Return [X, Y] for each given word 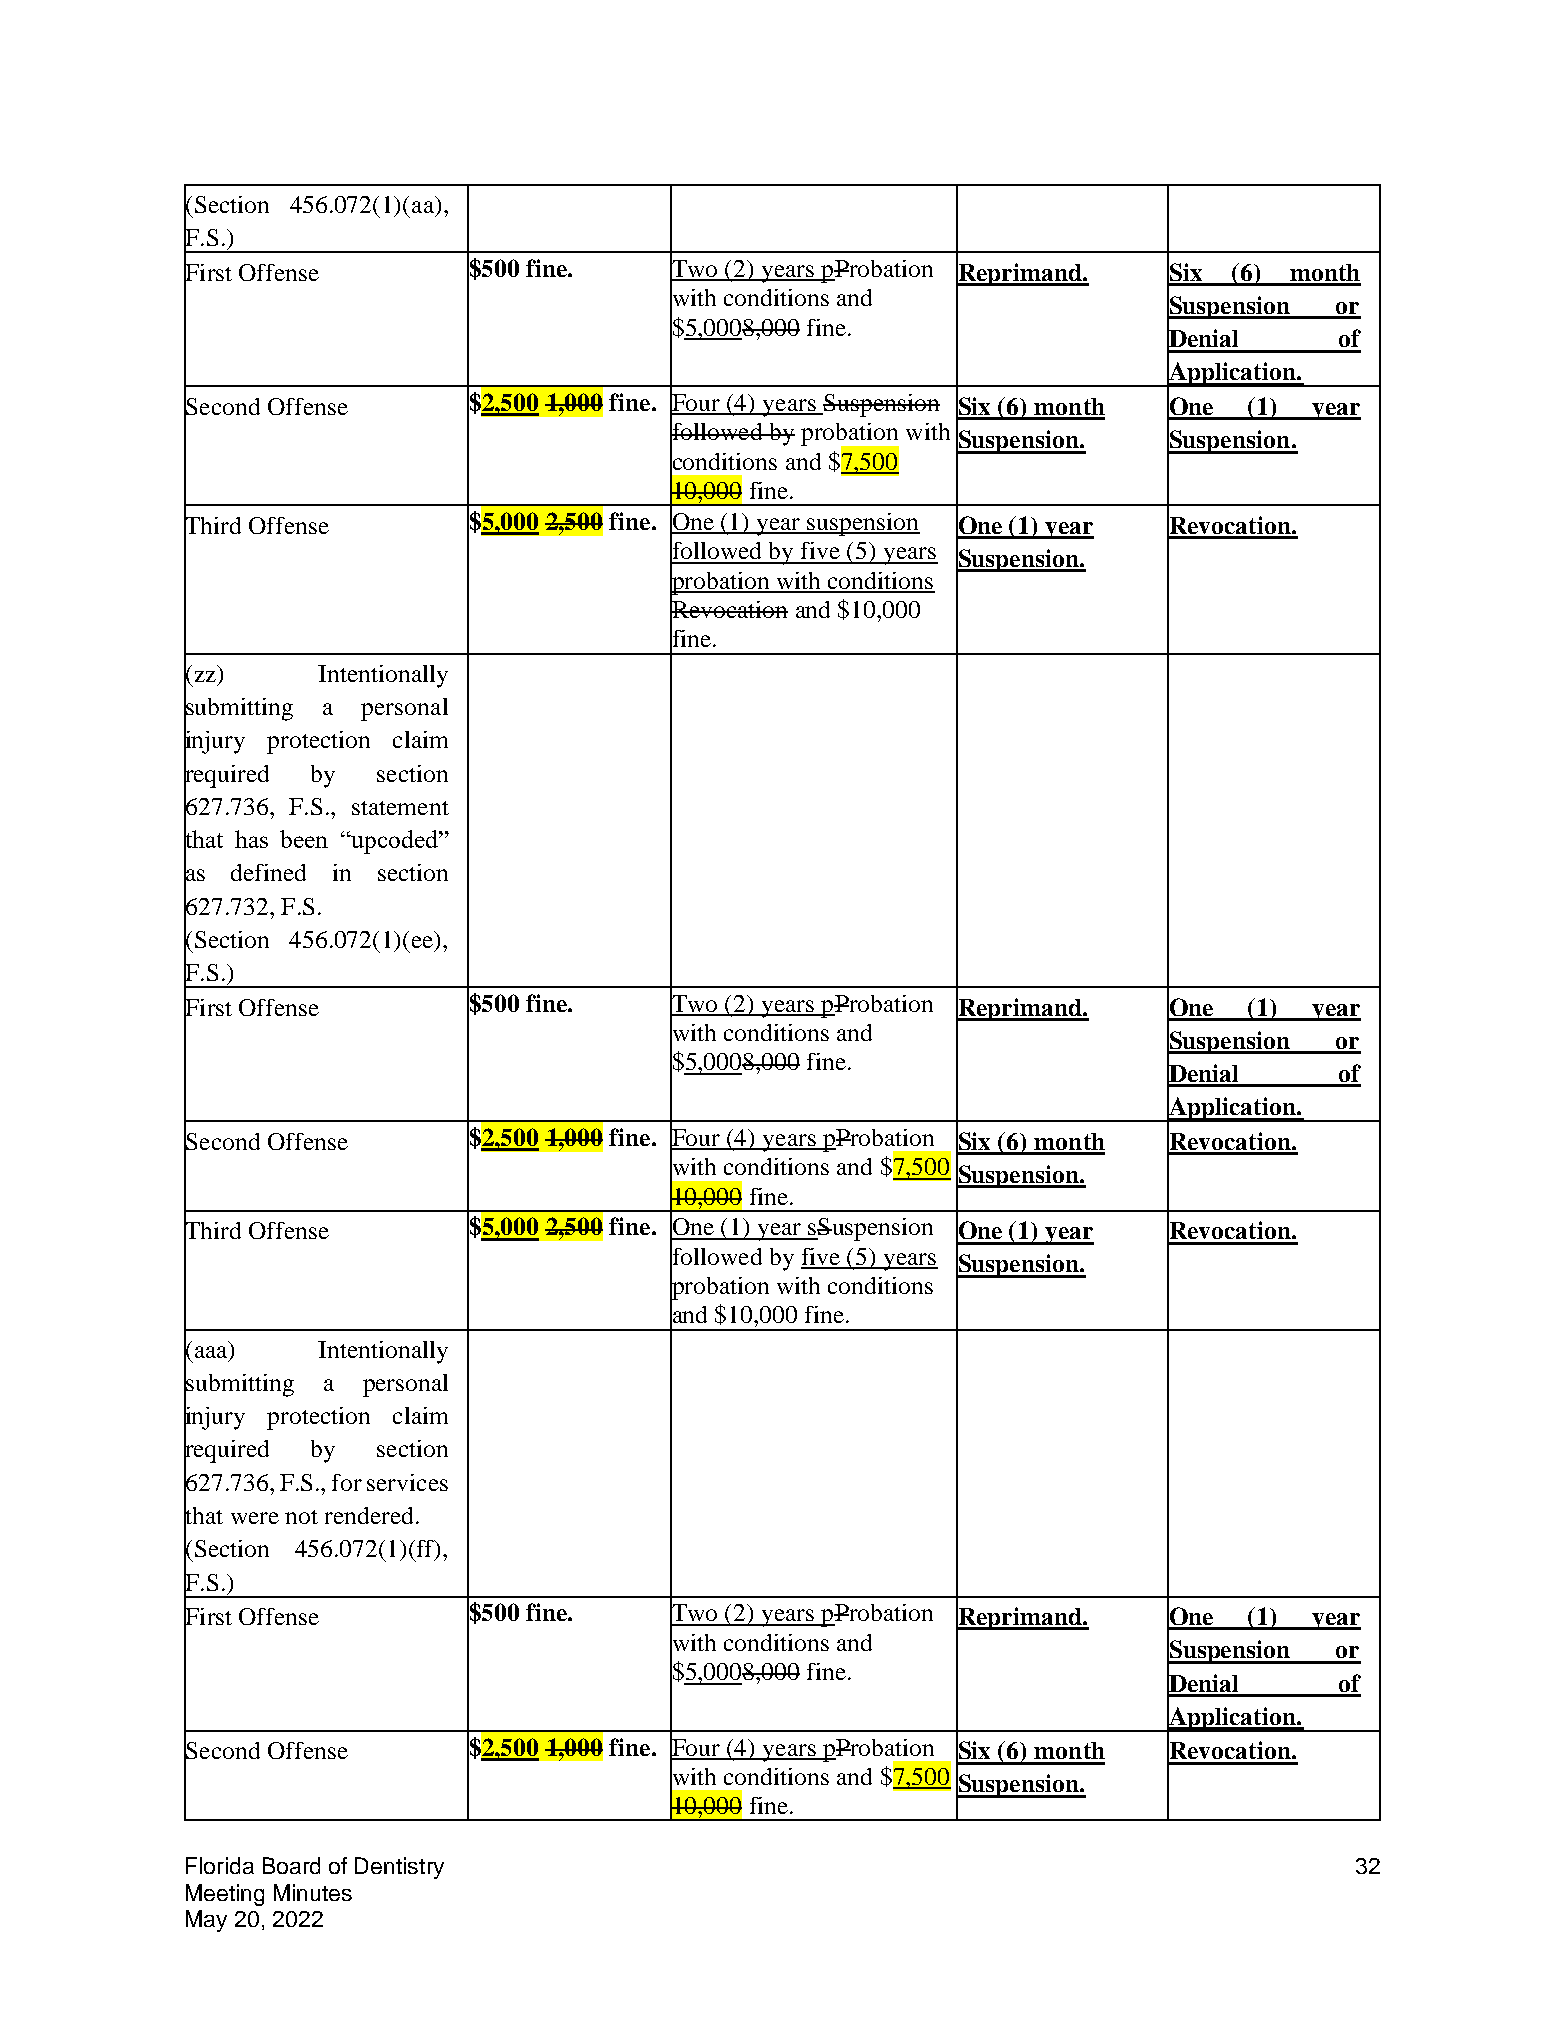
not [301, 1517]
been [304, 839]
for [347, 1482]
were [255, 1518]
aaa [211, 1352]
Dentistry [399, 1868]
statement [400, 808]
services [407, 1482]
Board [291, 1865]
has [251, 839]
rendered [371, 1515]
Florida [220, 1865]
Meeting [225, 1895]
